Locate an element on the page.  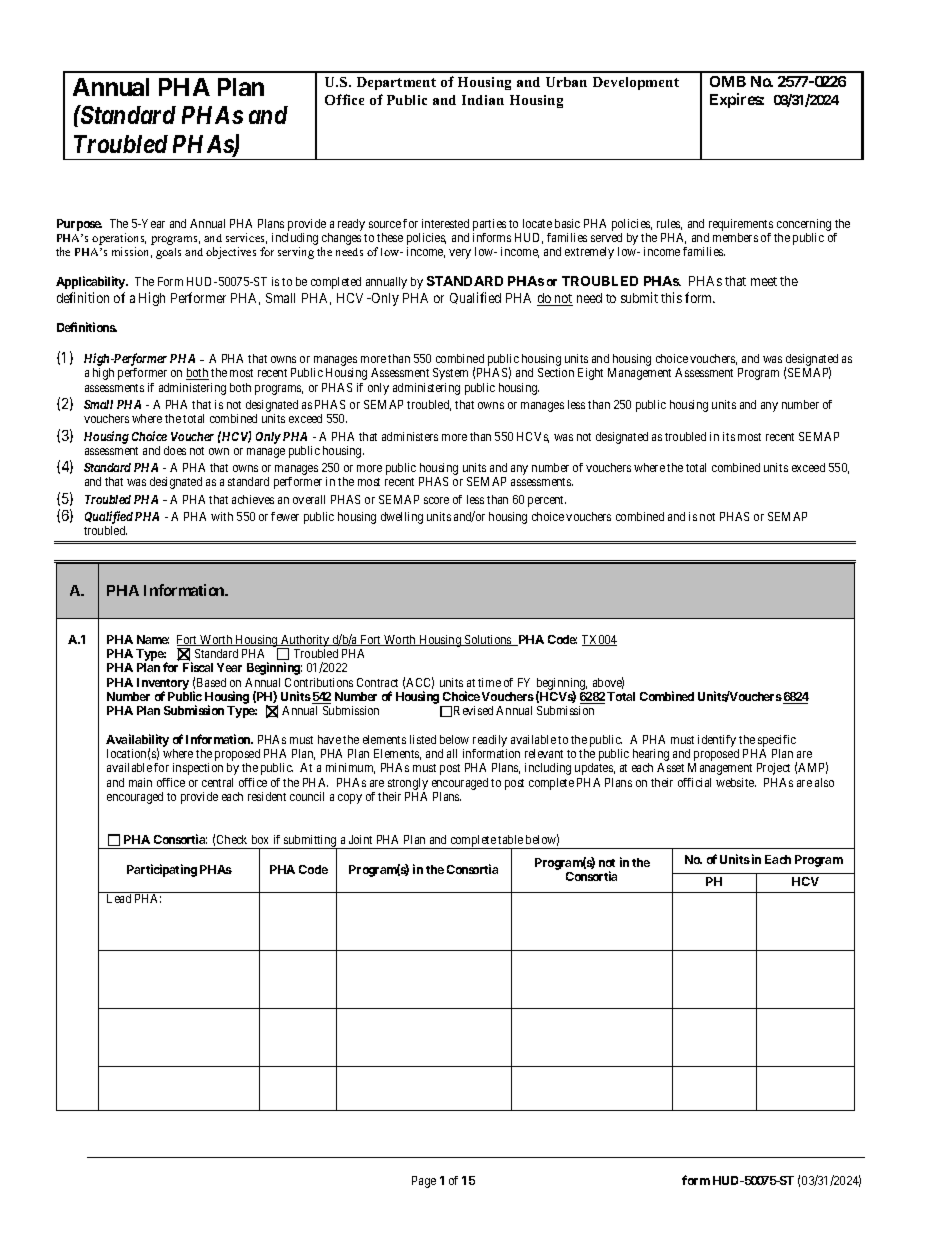
does is located at coordinates (175, 450).
